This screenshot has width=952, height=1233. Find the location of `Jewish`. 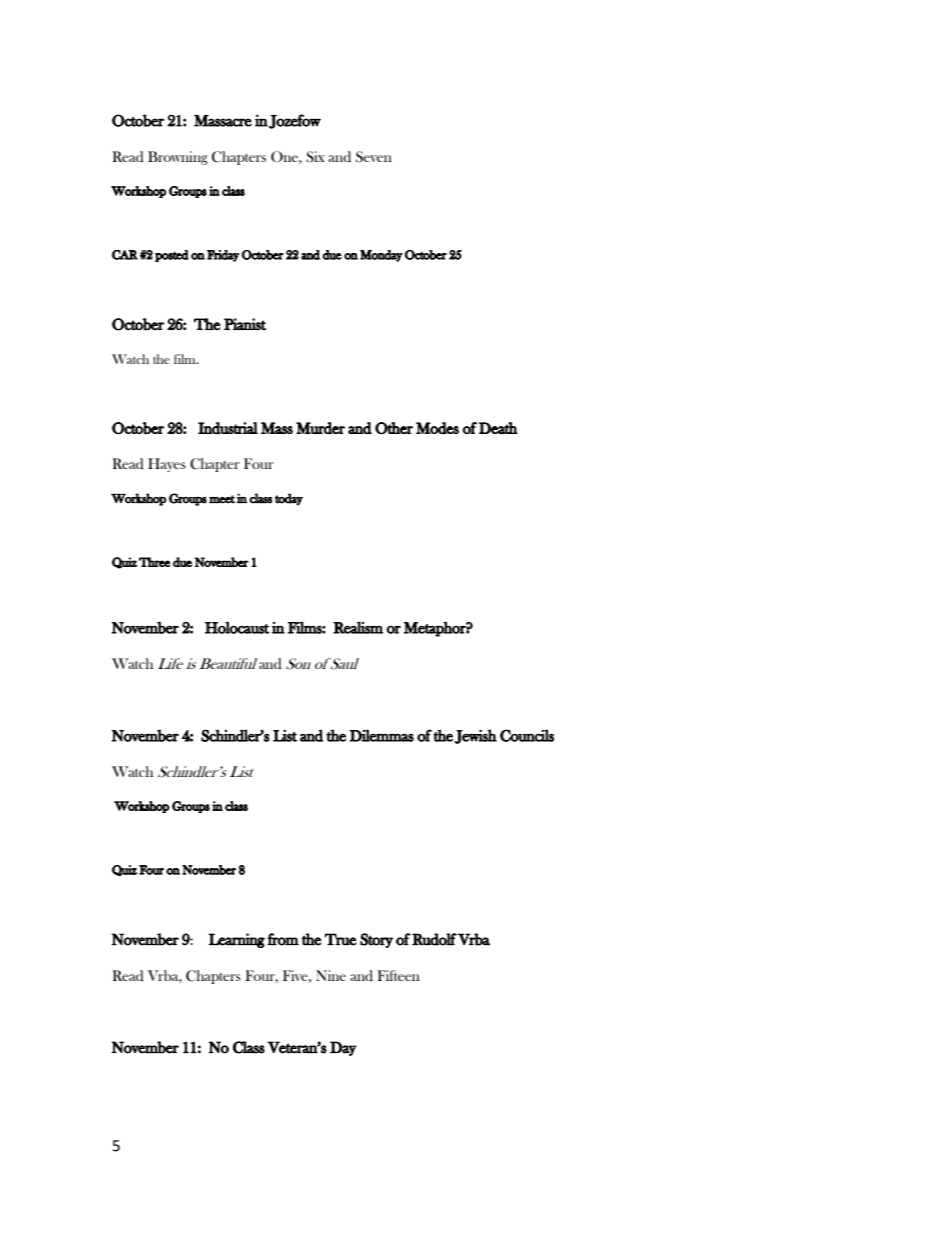

Jewish is located at coordinates (476, 736).
